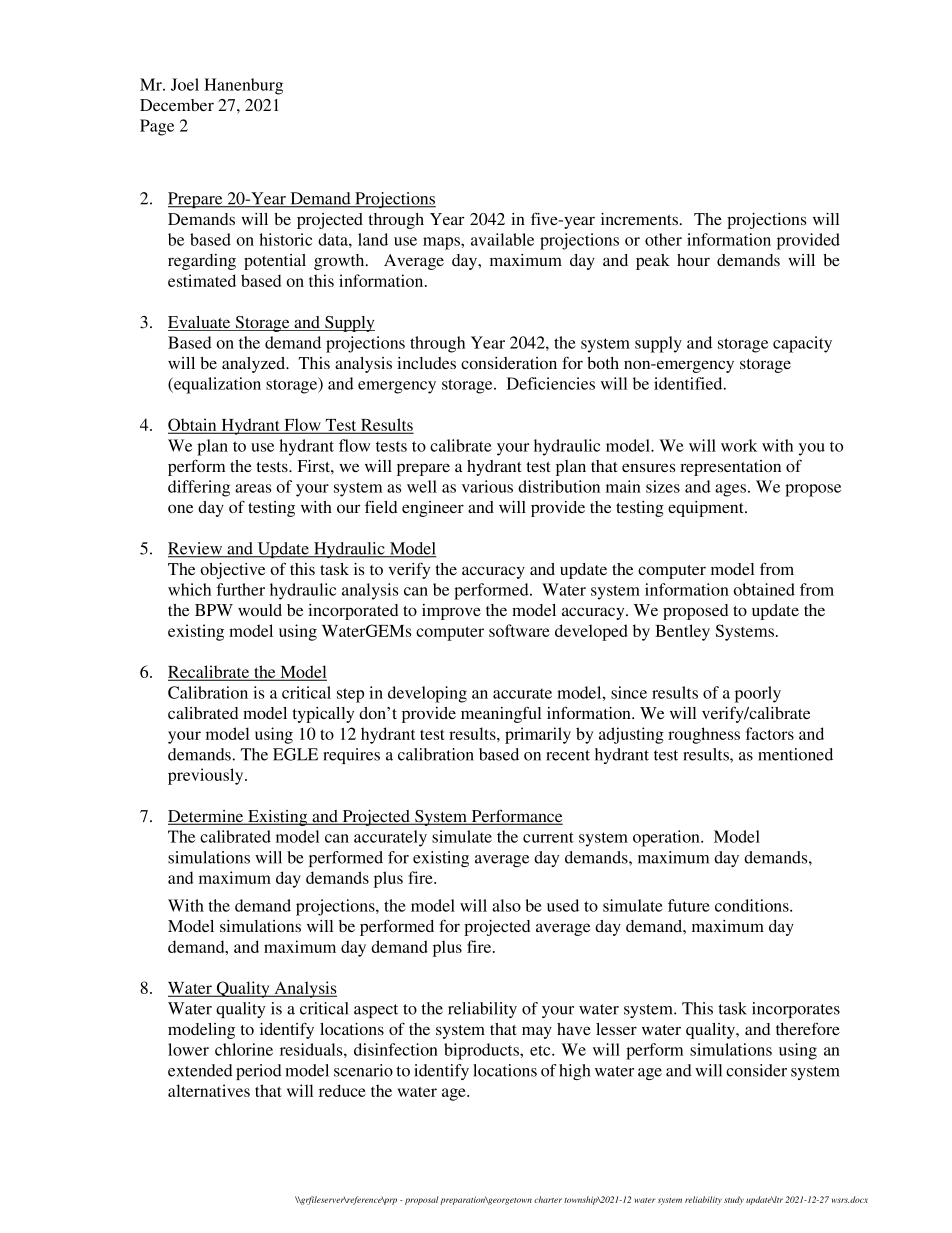  I want to click on study, so click(734, 1200).
